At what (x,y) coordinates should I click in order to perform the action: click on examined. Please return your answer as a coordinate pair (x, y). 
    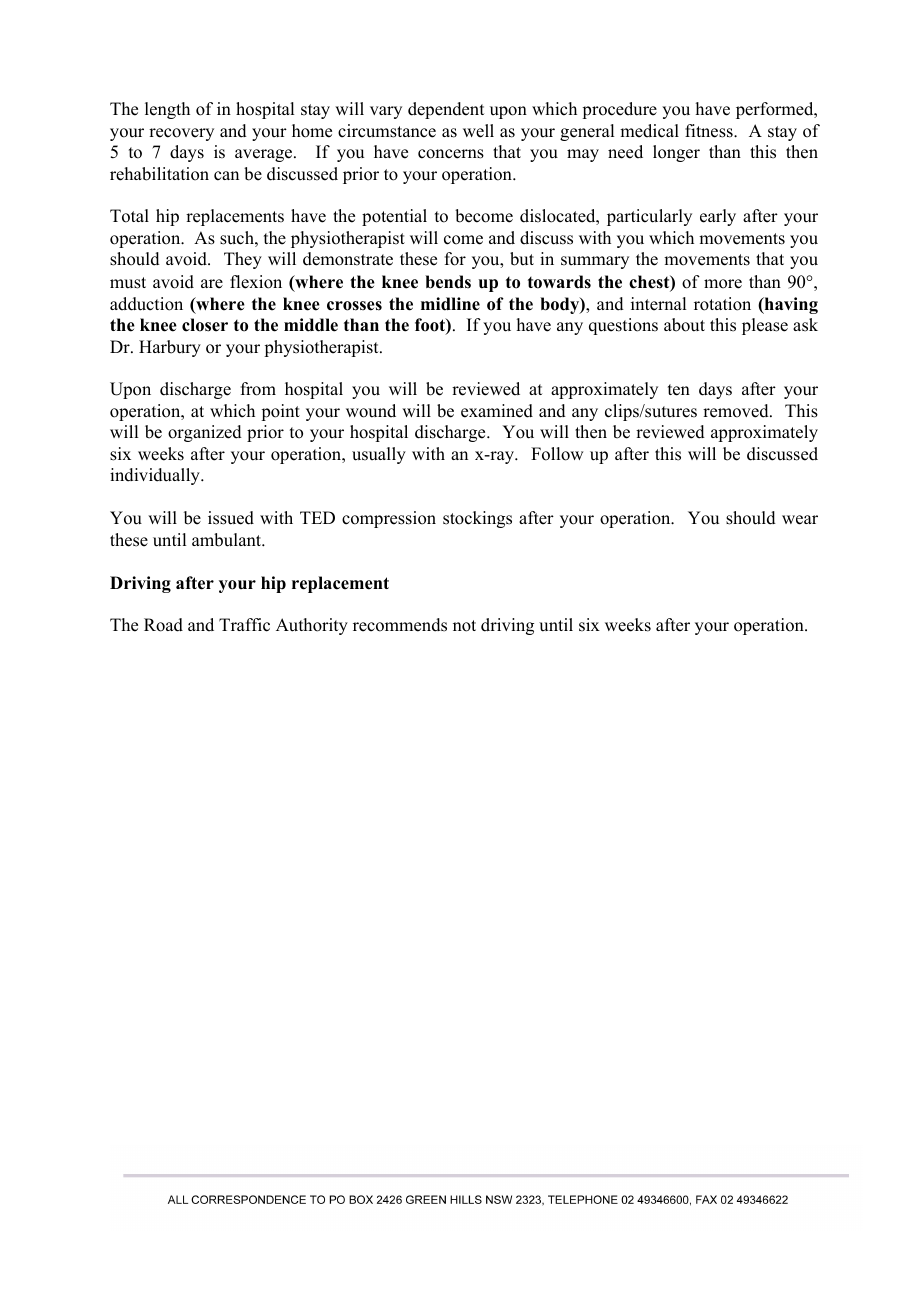
    Looking at the image, I should click on (497, 411).
